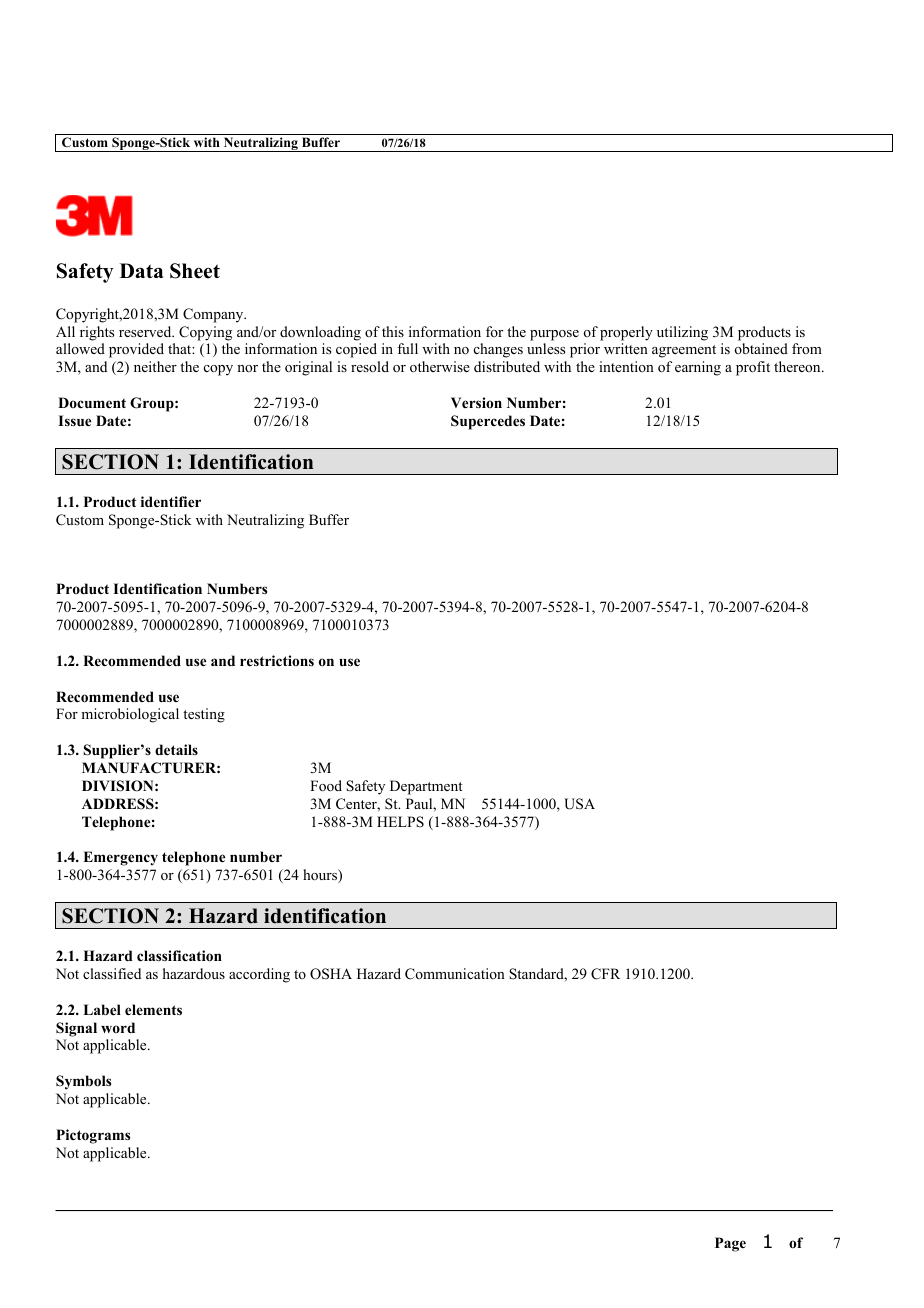  I want to click on Page, so click(730, 1244).
